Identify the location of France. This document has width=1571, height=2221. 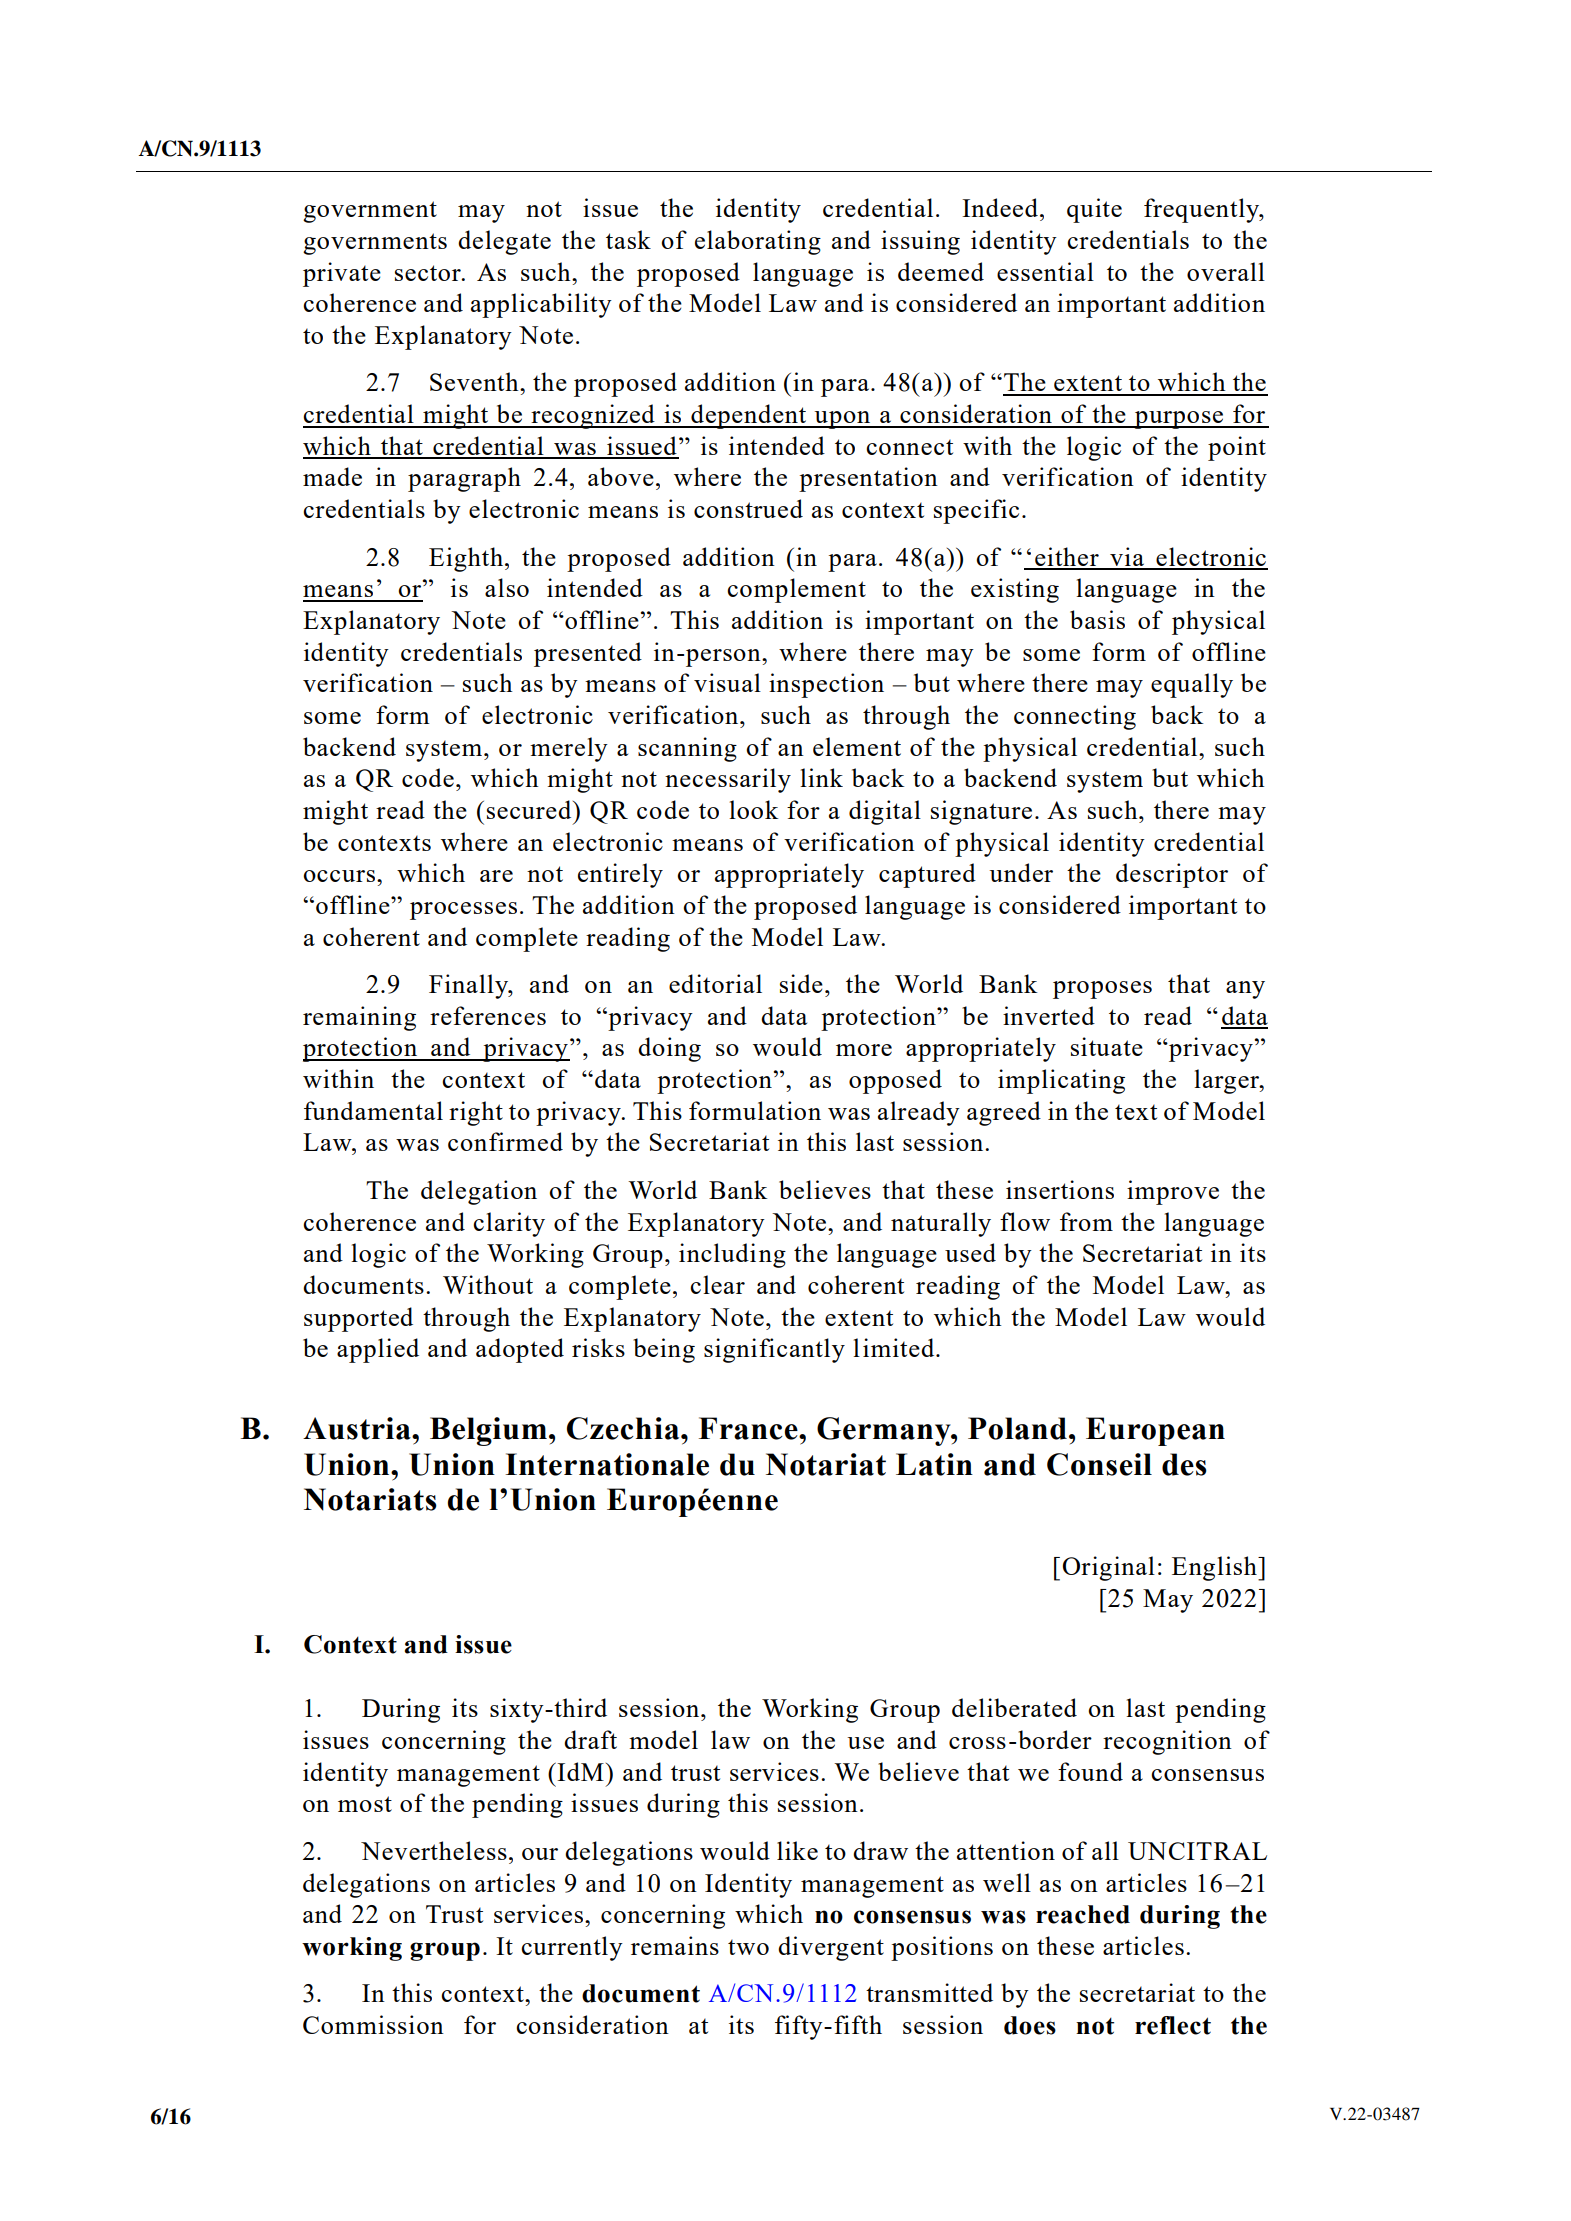
(749, 1428).
